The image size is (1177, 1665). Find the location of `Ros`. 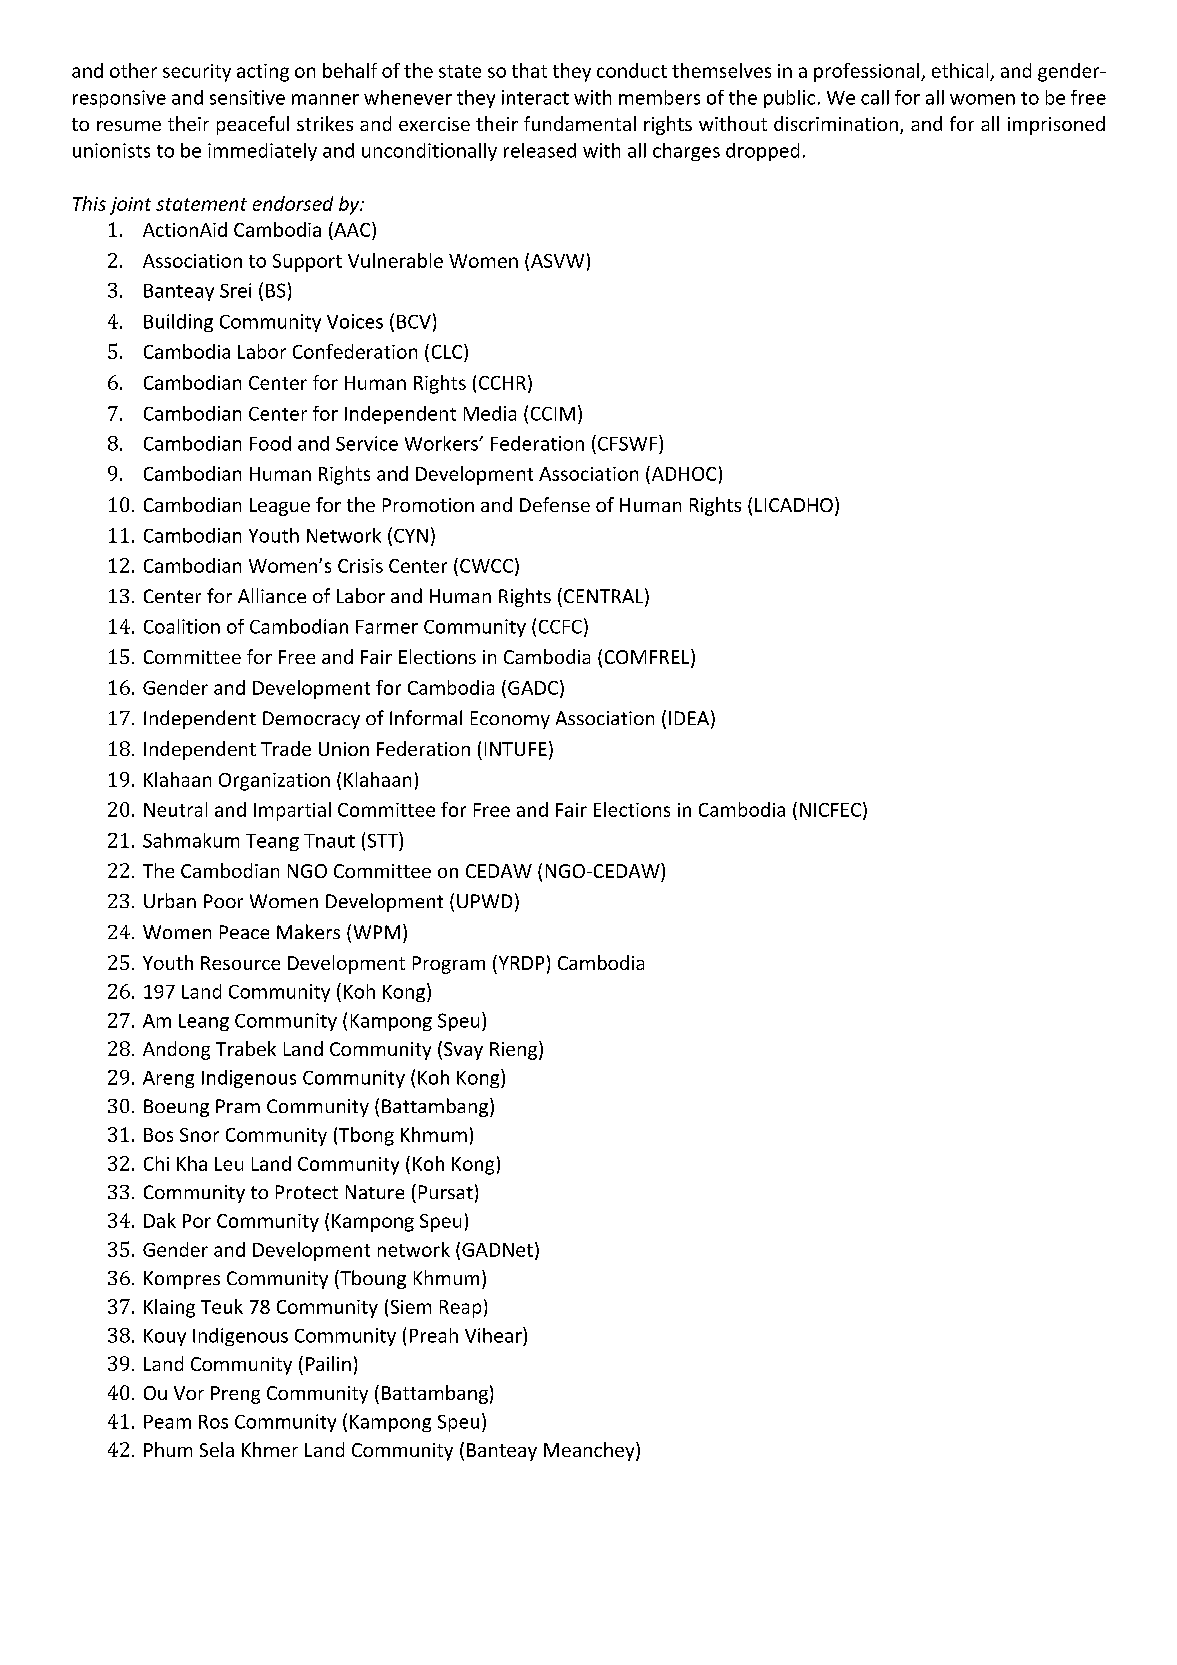

Ros is located at coordinates (213, 1422).
